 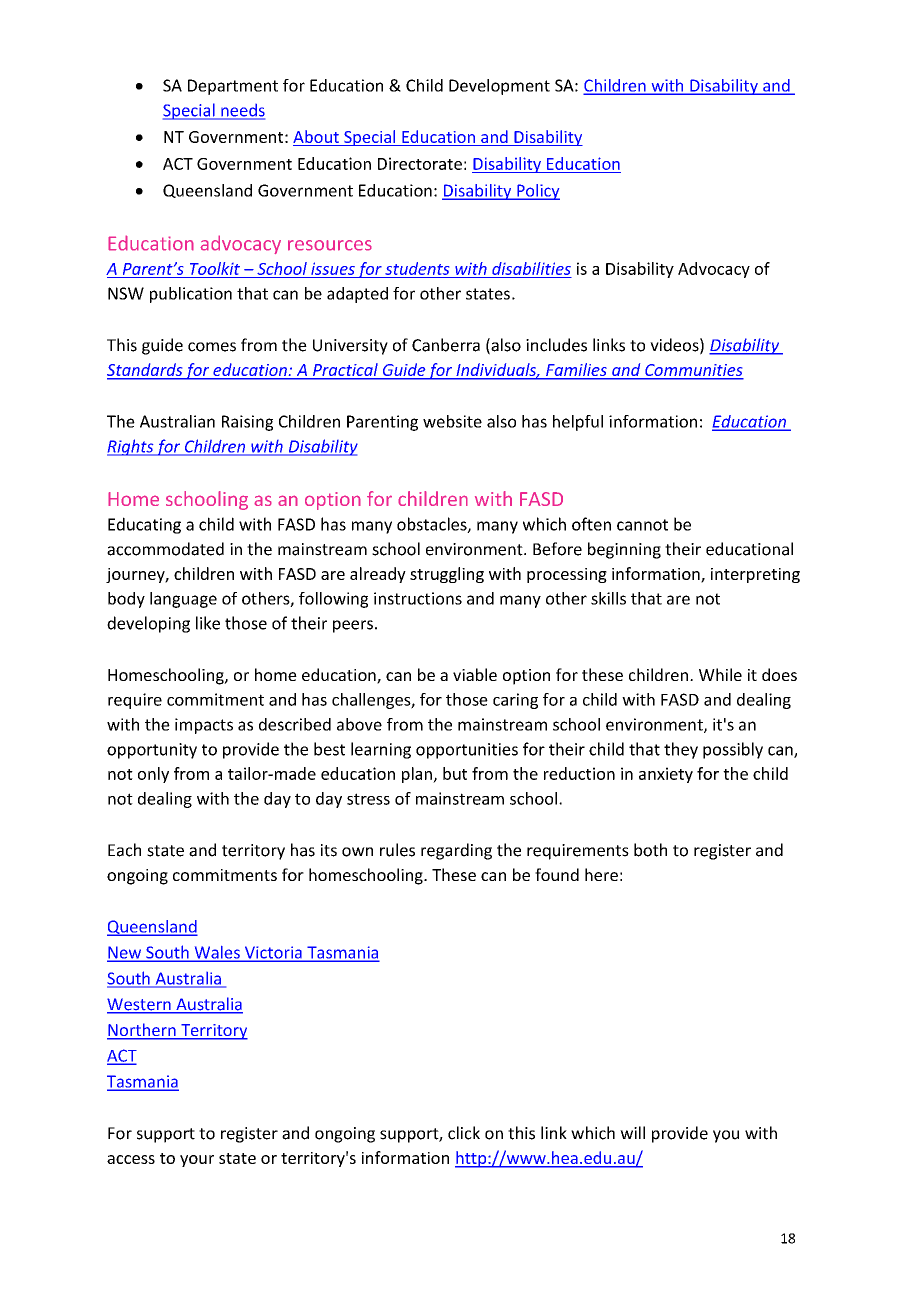 I want to click on While, so click(x=720, y=674).
